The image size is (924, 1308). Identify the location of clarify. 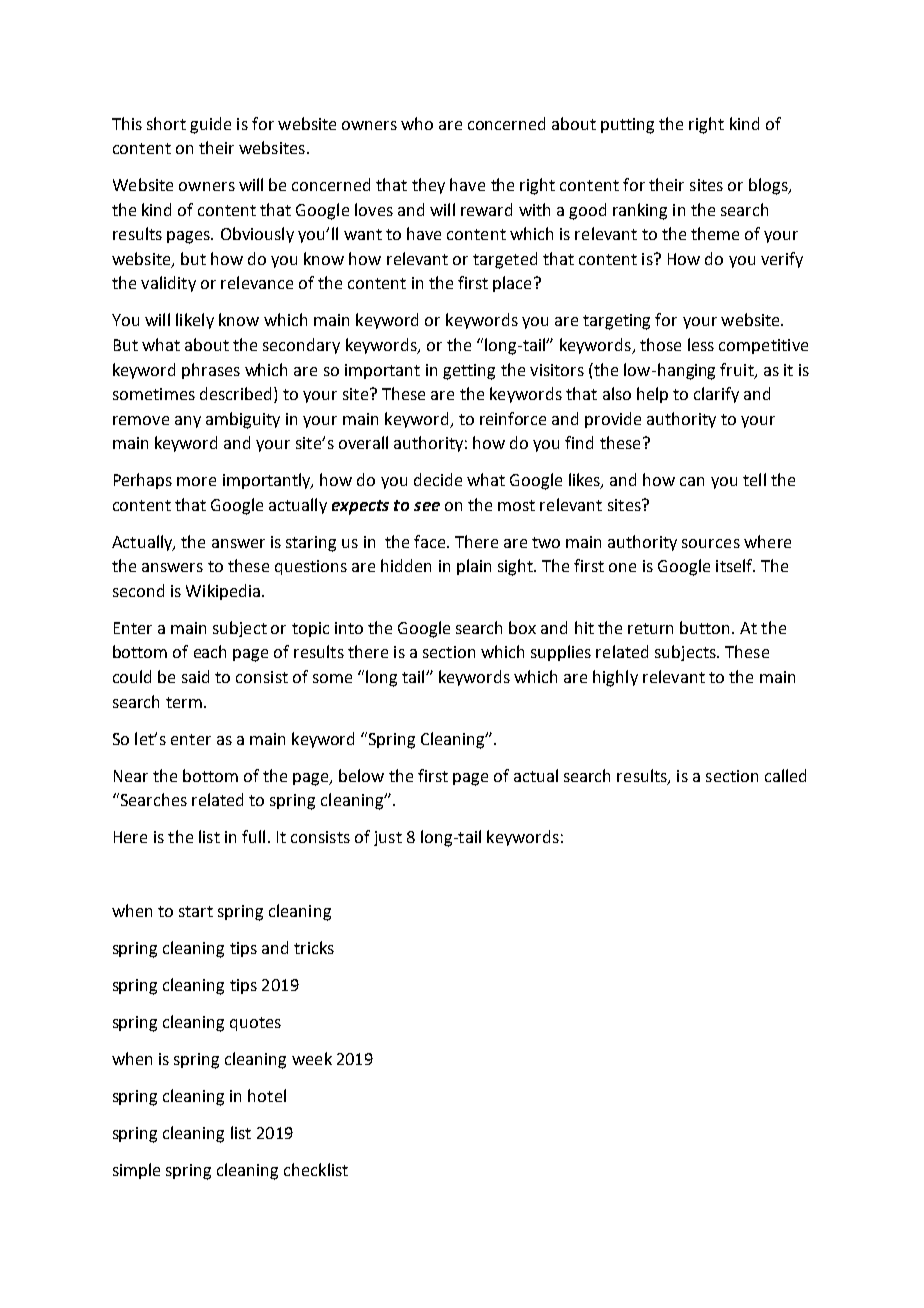
(716, 395).
